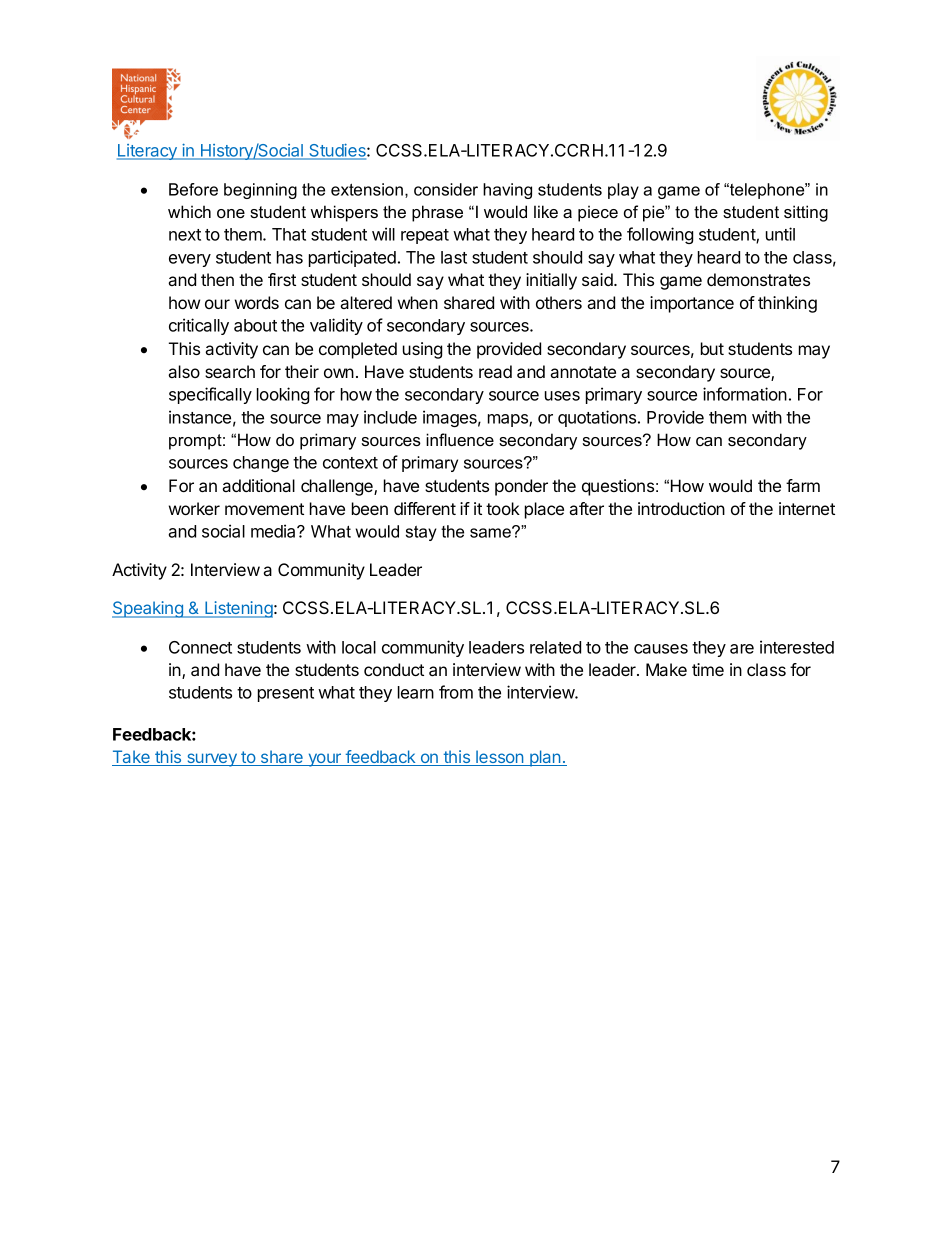 The height and width of the screenshot is (1233, 952). What do you see at coordinates (189, 211) in the screenshot?
I see `which` at bounding box center [189, 211].
